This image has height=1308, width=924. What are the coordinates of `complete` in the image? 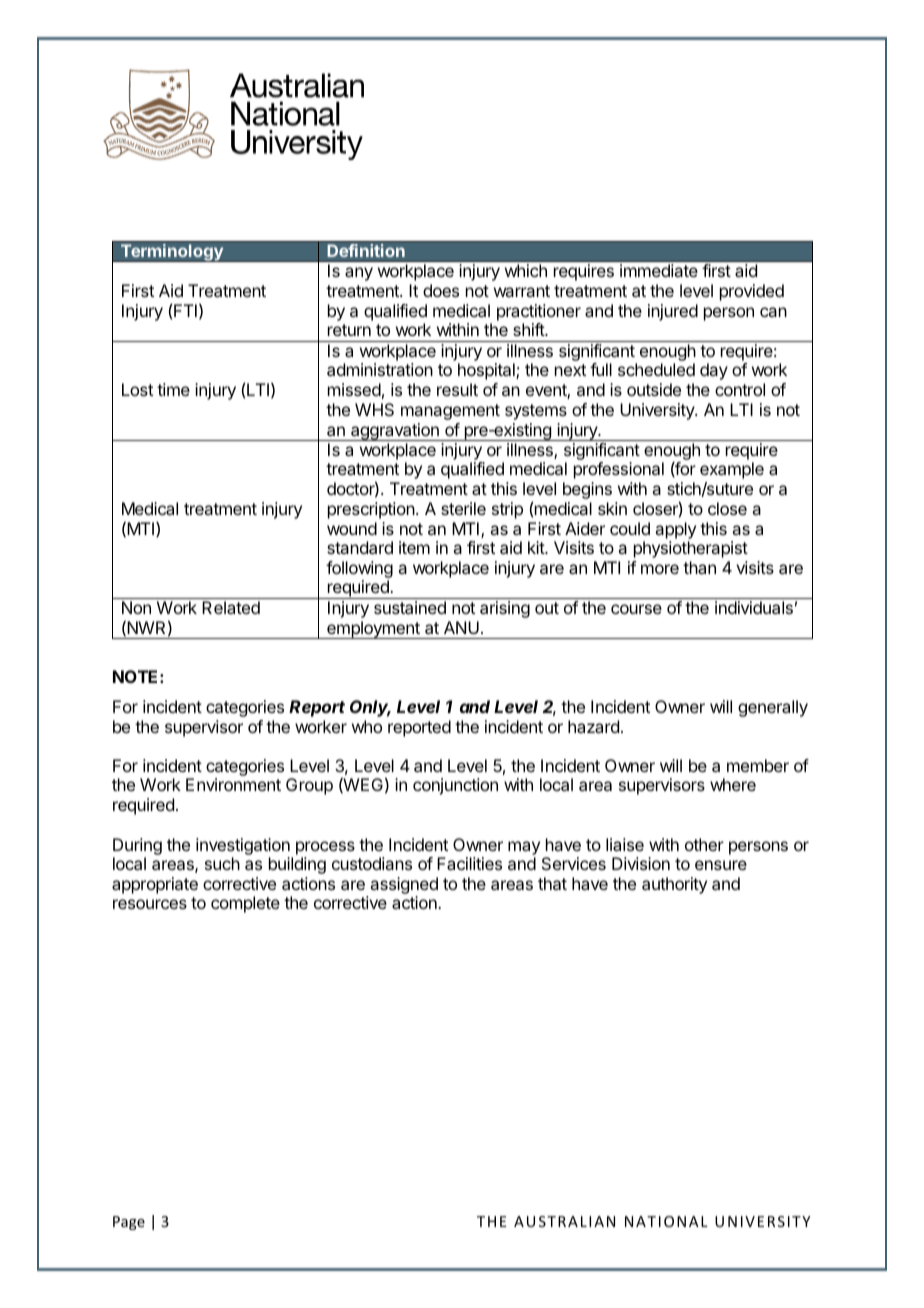 It's located at (245, 904).
